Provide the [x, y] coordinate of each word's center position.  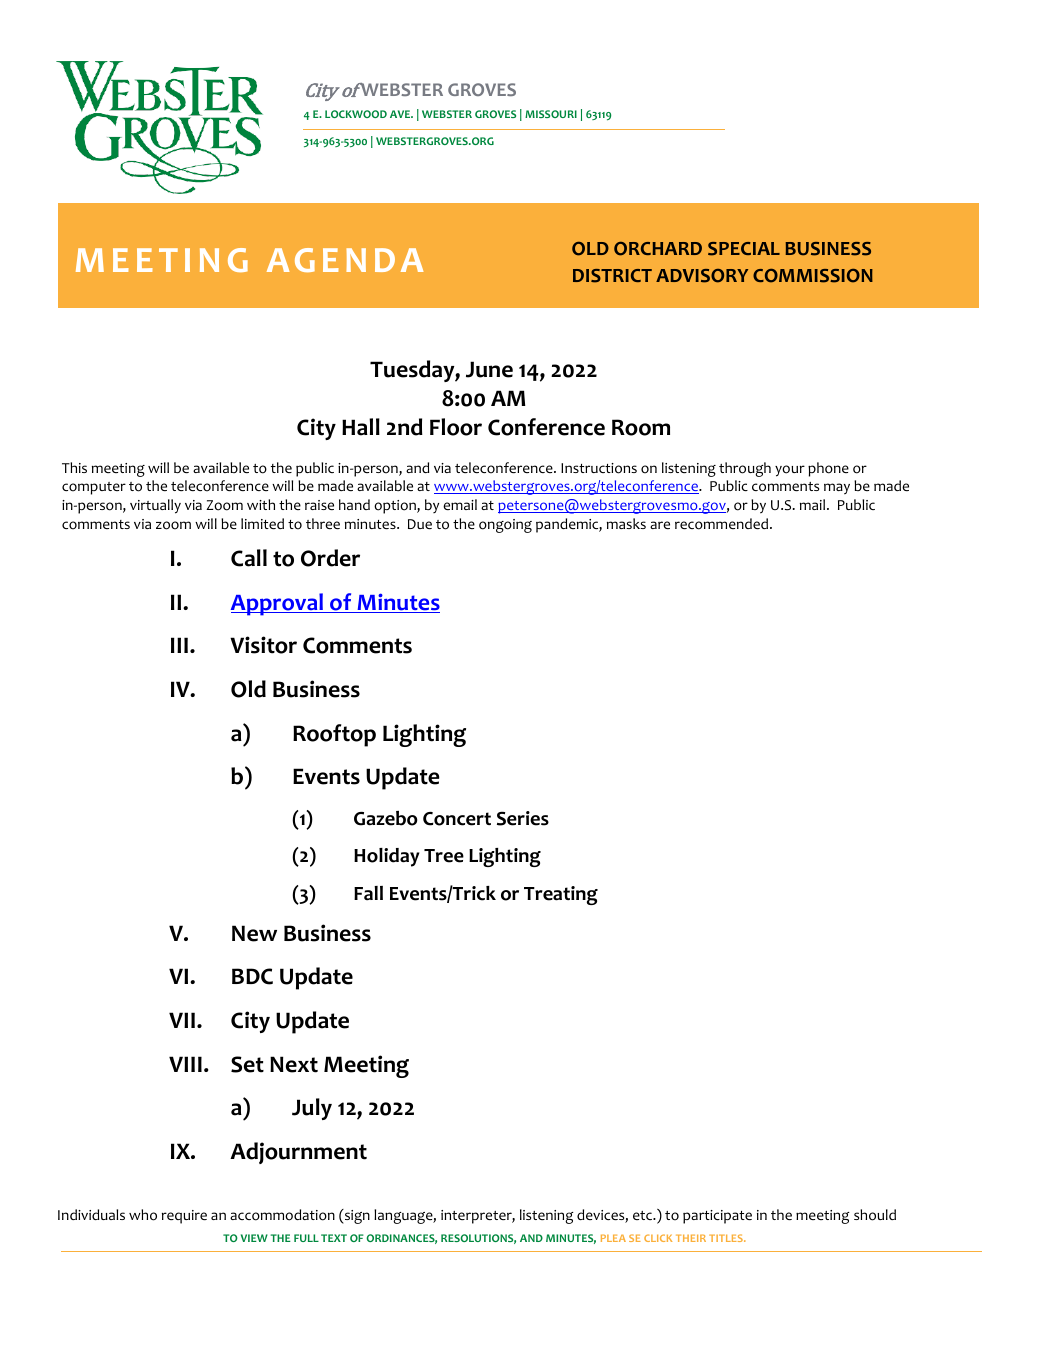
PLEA [613, 1238]
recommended [723, 524]
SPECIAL [744, 249]
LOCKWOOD [356, 114]
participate [717, 1217]
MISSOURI [551, 114]
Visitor [263, 645]
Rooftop [334, 735]
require [184, 1217]
